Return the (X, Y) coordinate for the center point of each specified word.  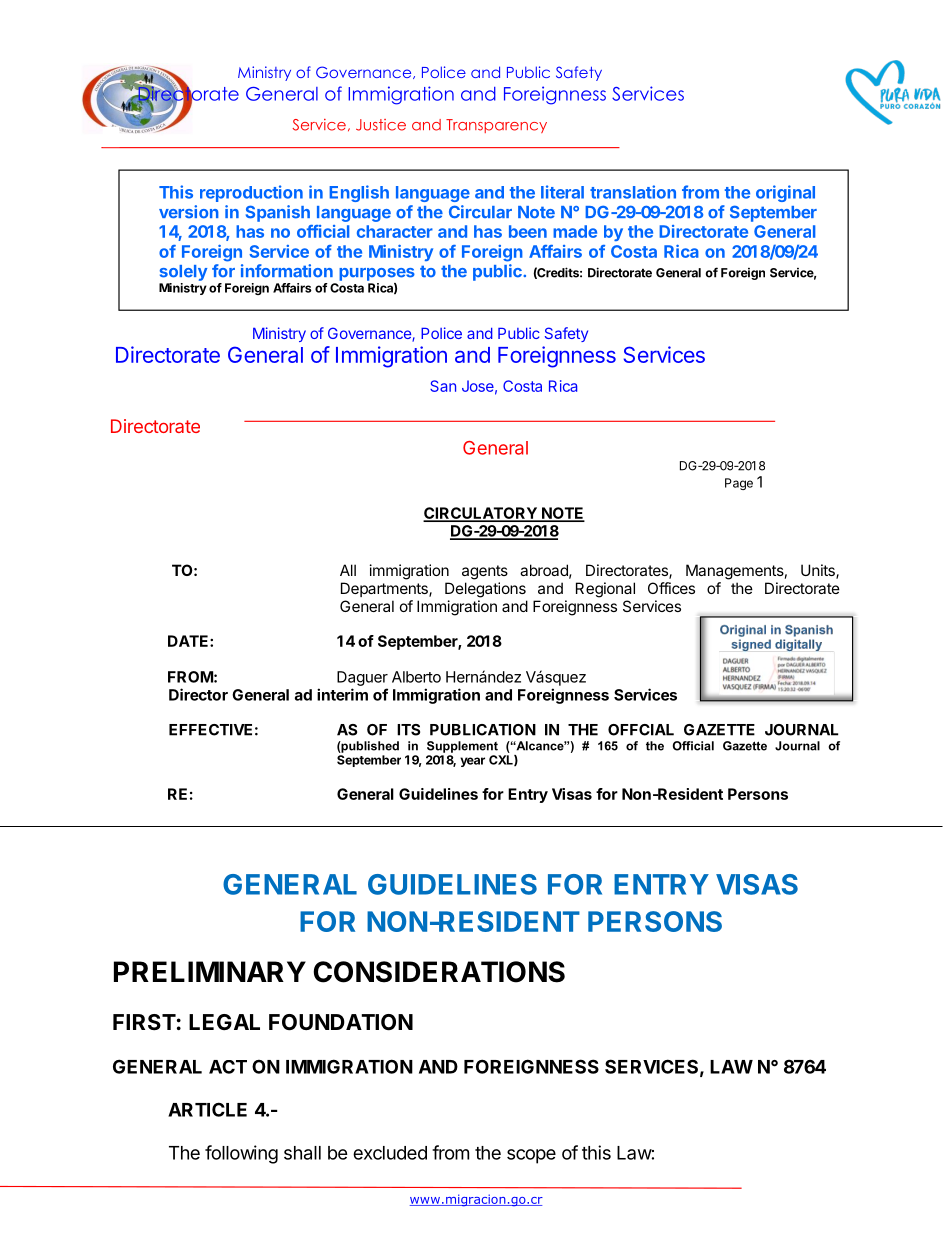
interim (342, 694)
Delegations (485, 590)
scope (531, 1156)
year (472, 762)
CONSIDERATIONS (439, 972)
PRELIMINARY (210, 971)
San (443, 386)
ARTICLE (207, 1109)
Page (739, 484)
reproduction (251, 193)
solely (183, 273)
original (785, 193)
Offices (671, 588)
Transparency (496, 126)
